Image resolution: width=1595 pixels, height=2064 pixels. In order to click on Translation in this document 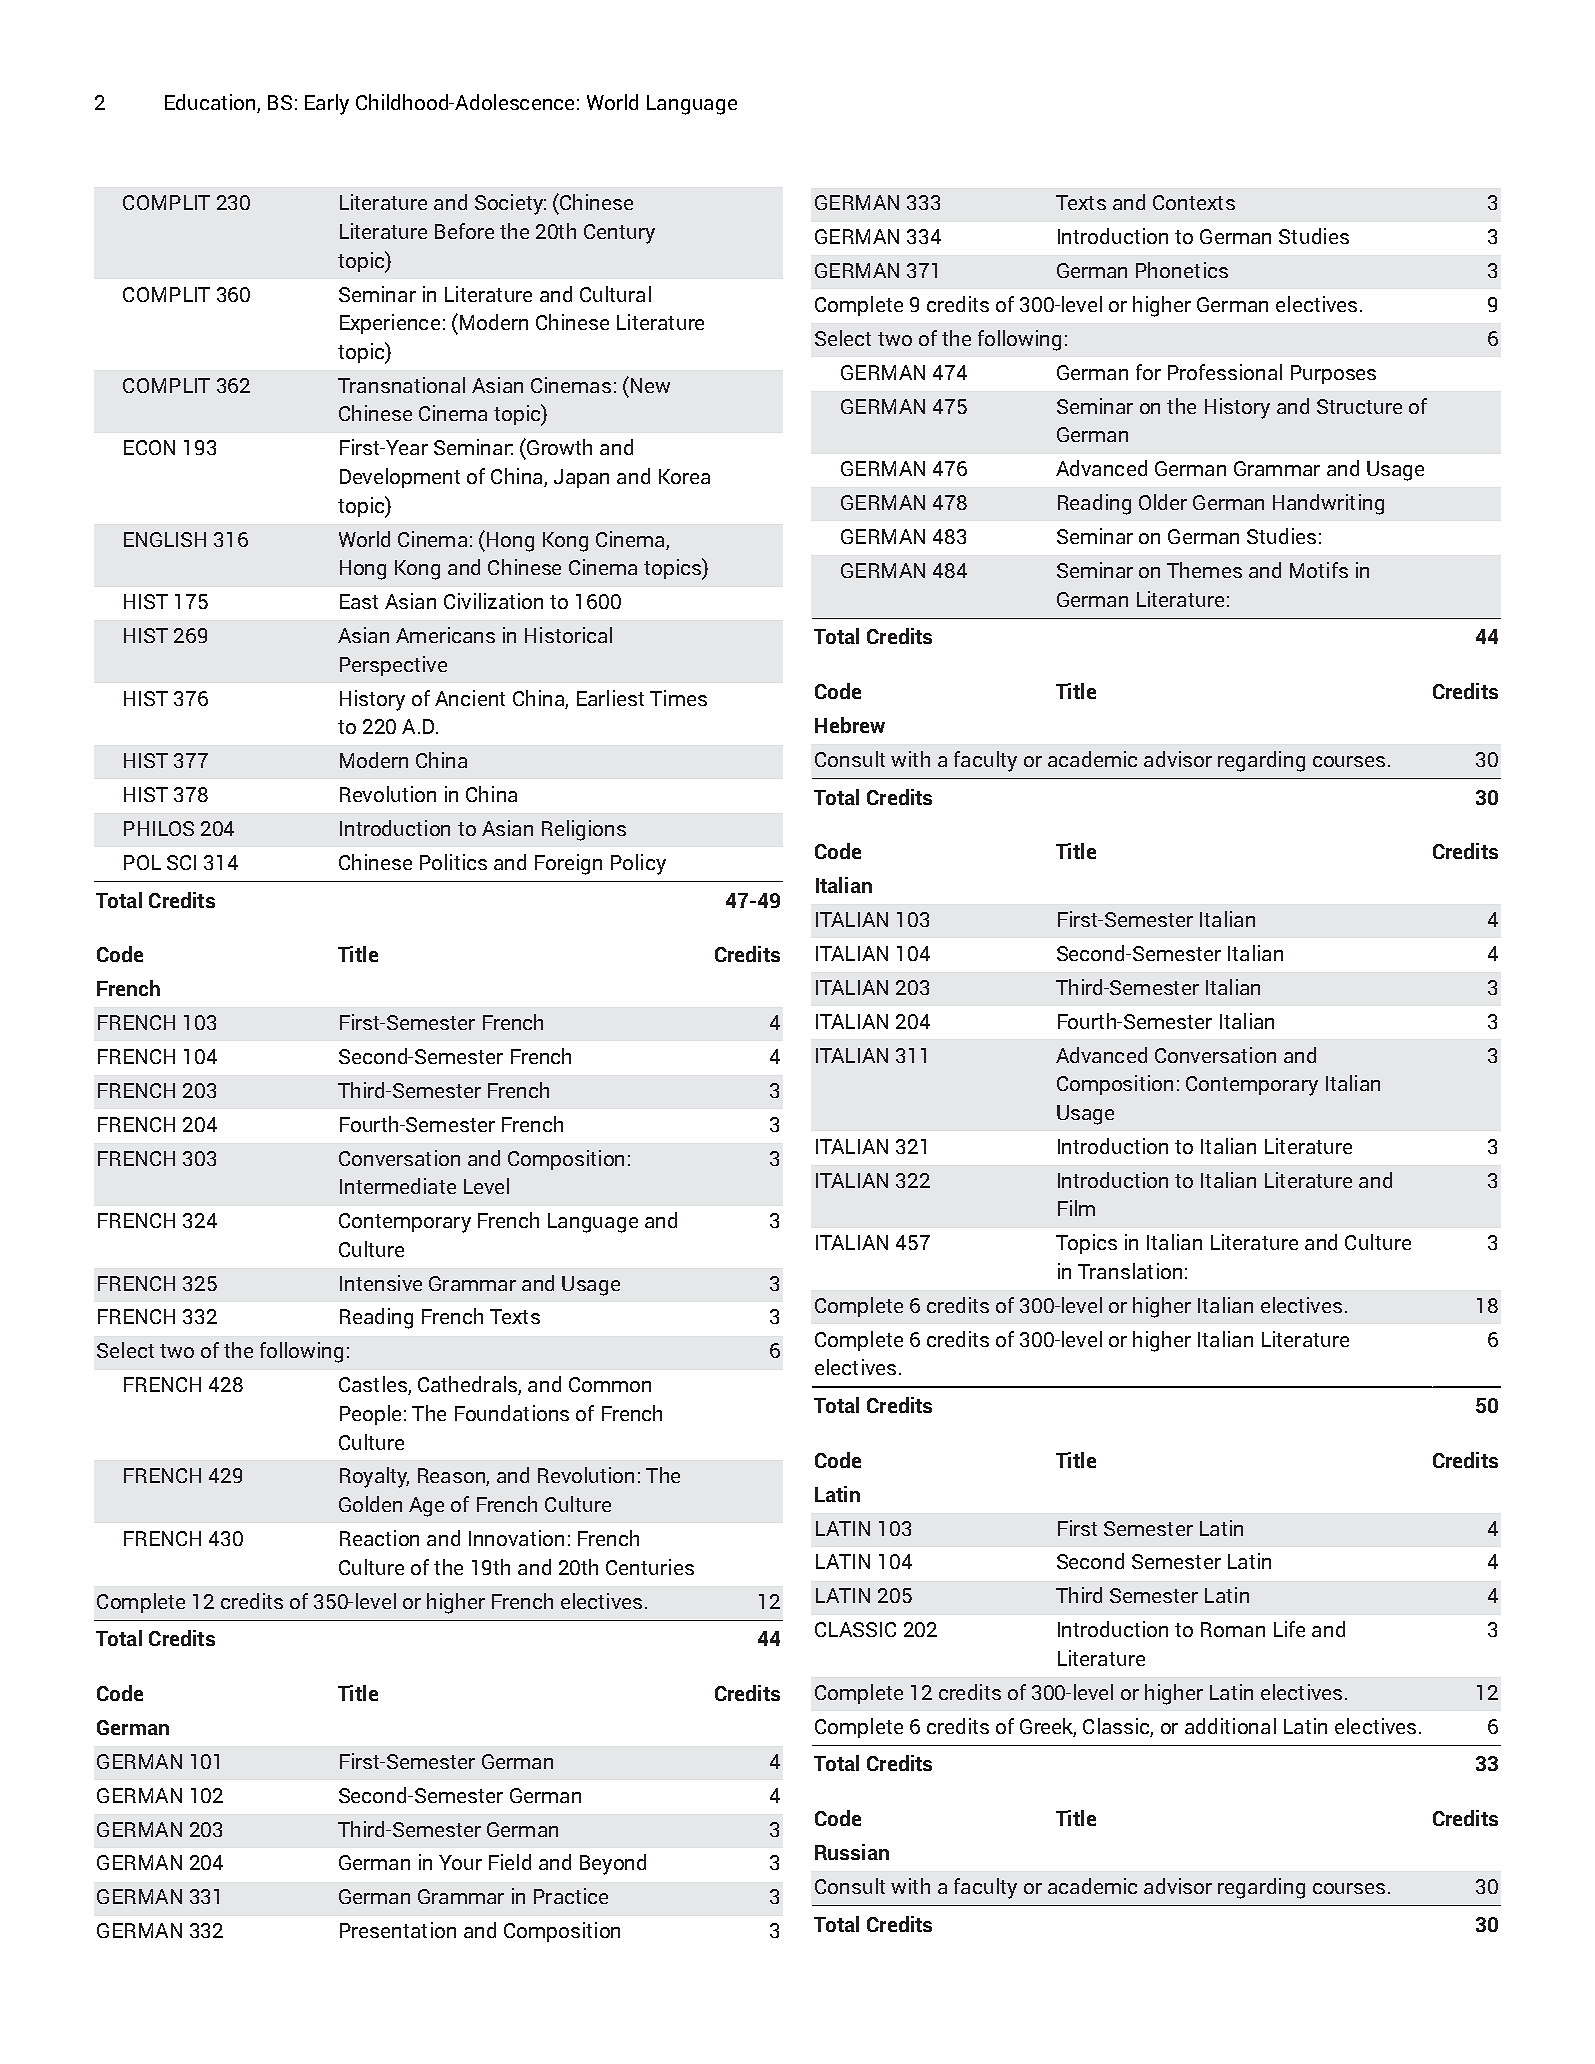, I will do `click(1130, 1271)`.
